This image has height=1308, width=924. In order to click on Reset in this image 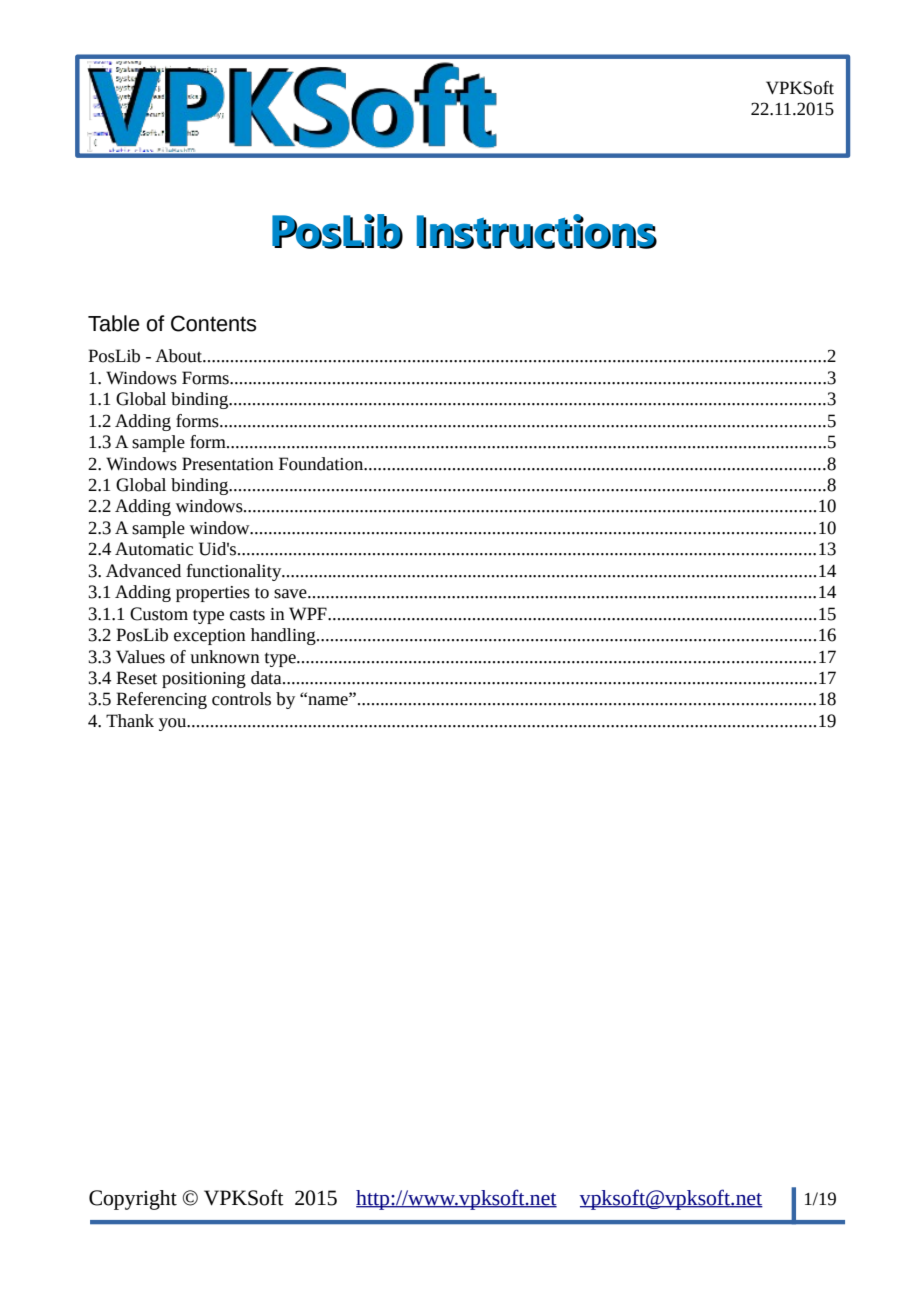, I will do `click(136, 678)`.
